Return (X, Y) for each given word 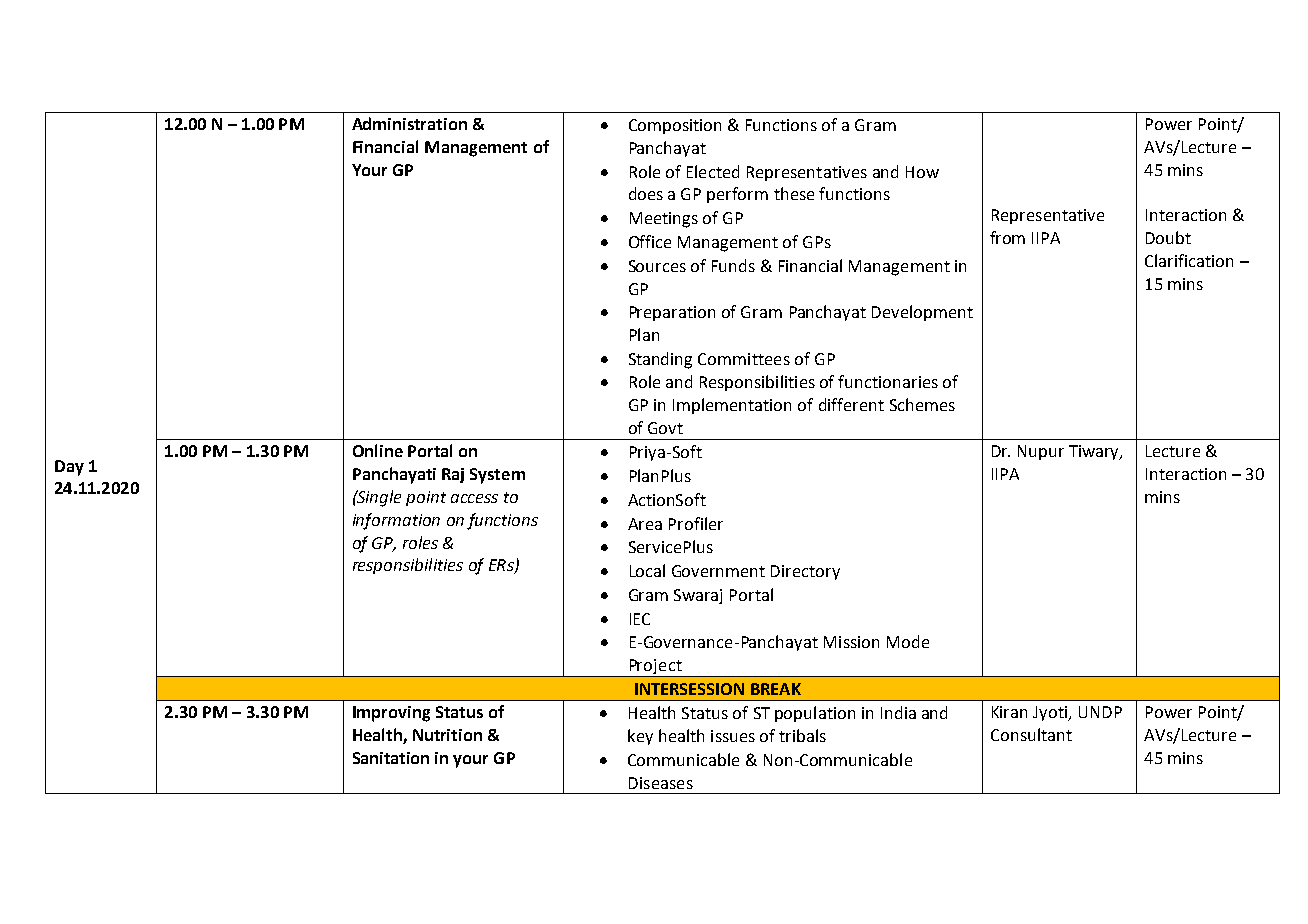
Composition (675, 126)
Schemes (922, 404)
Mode (908, 641)
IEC (640, 619)
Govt (665, 428)
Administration (409, 123)
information (396, 521)
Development (922, 313)
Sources (657, 266)
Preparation (672, 313)
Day (69, 468)
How (922, 172)
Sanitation (391, 758)
